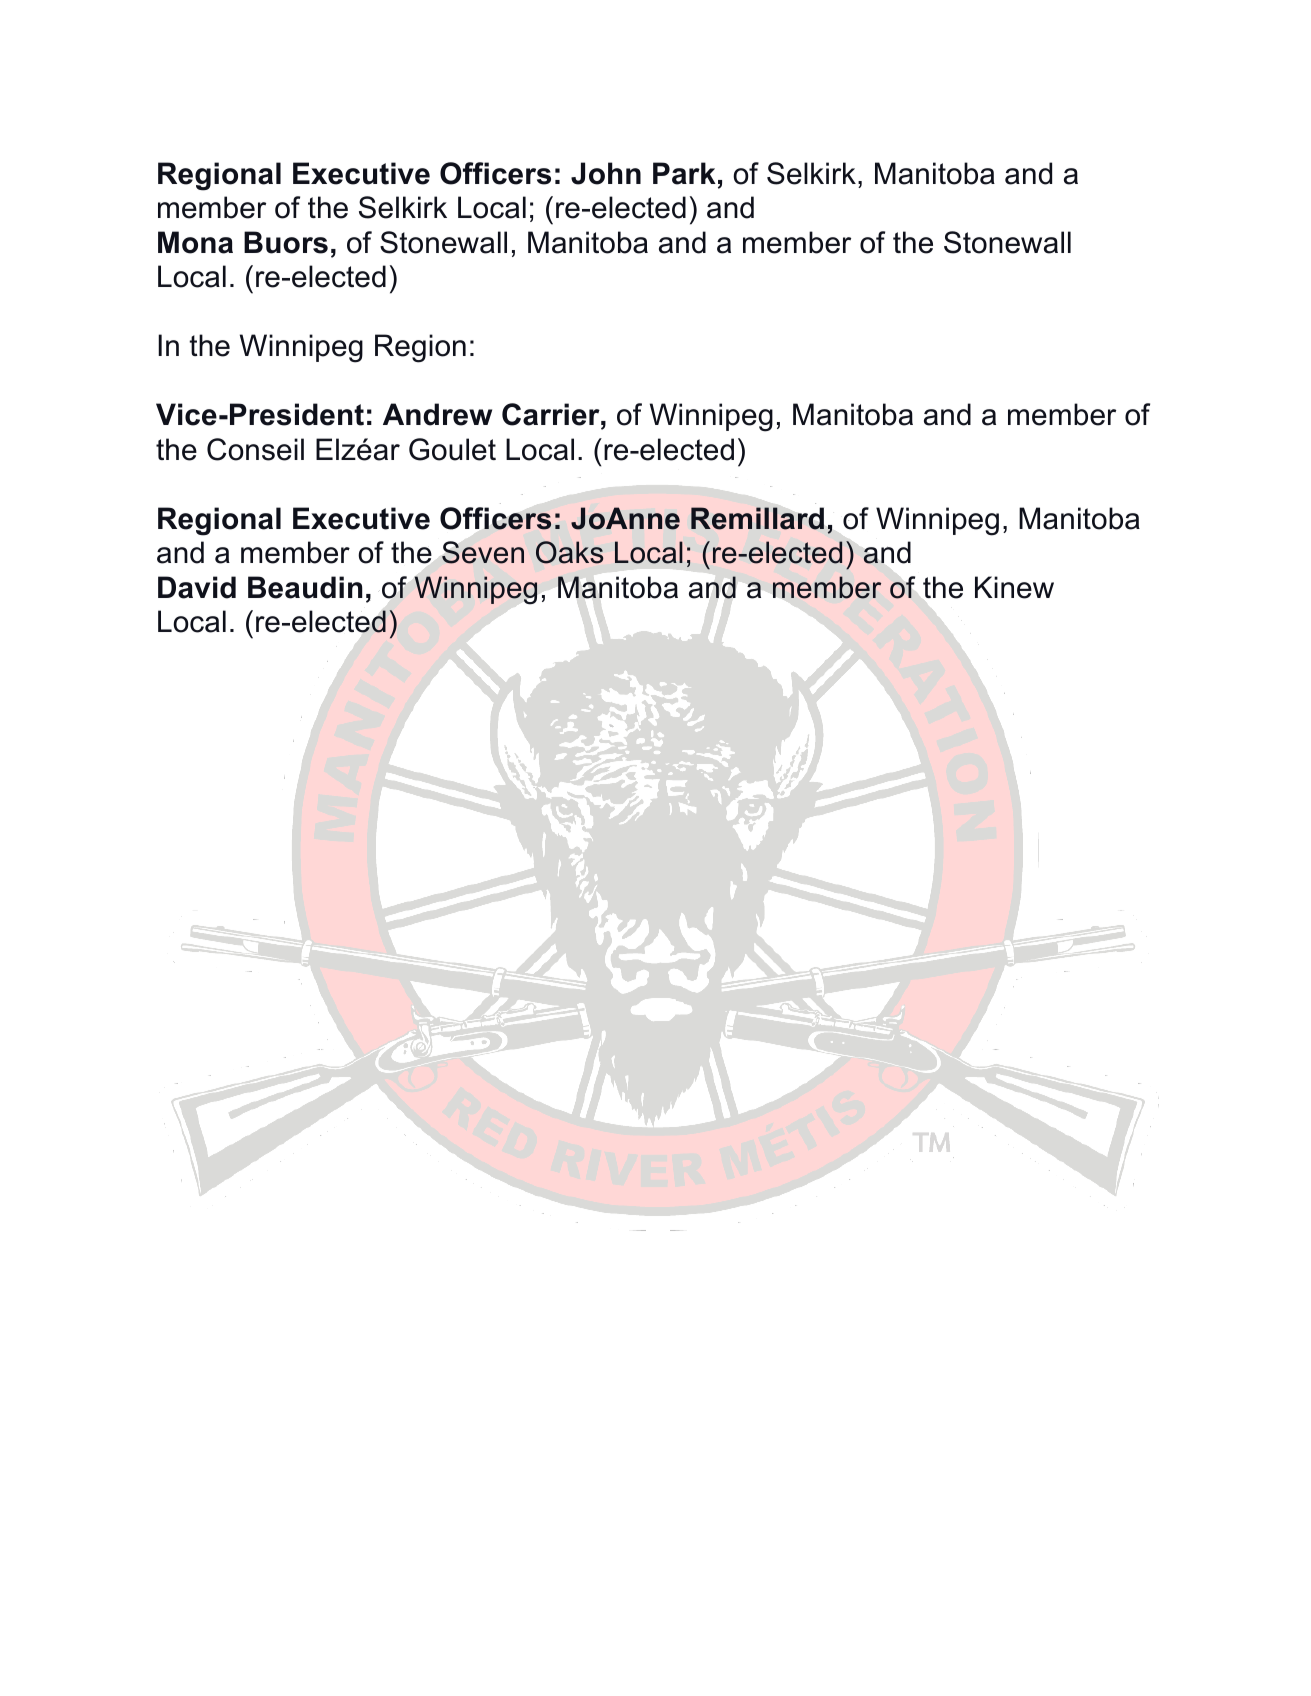  Describe the element at coordinates (606, 173) in the screenshot. I see `John` at that location.
